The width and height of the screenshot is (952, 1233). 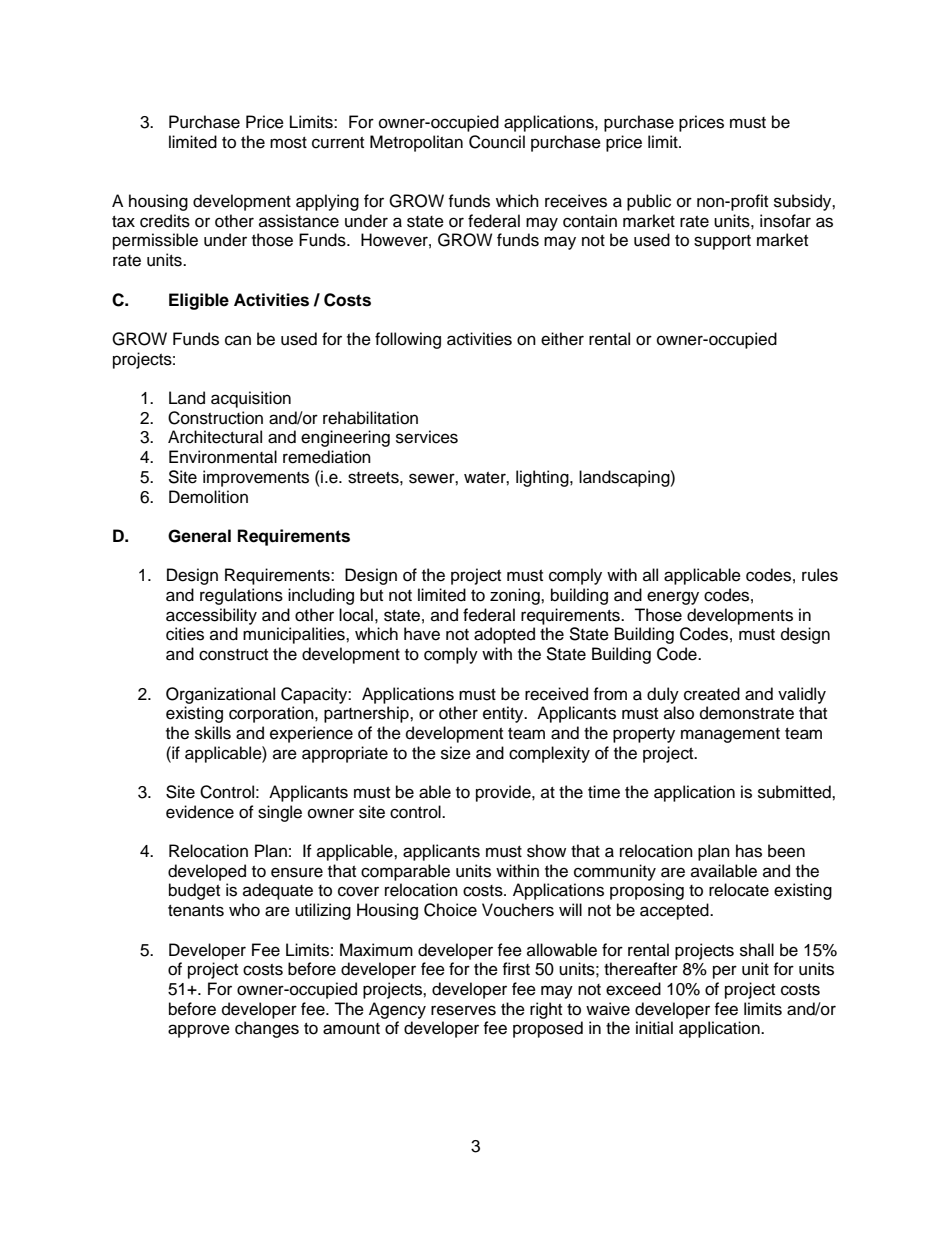 I want to click on approve, so click(x=199, y=1031).
